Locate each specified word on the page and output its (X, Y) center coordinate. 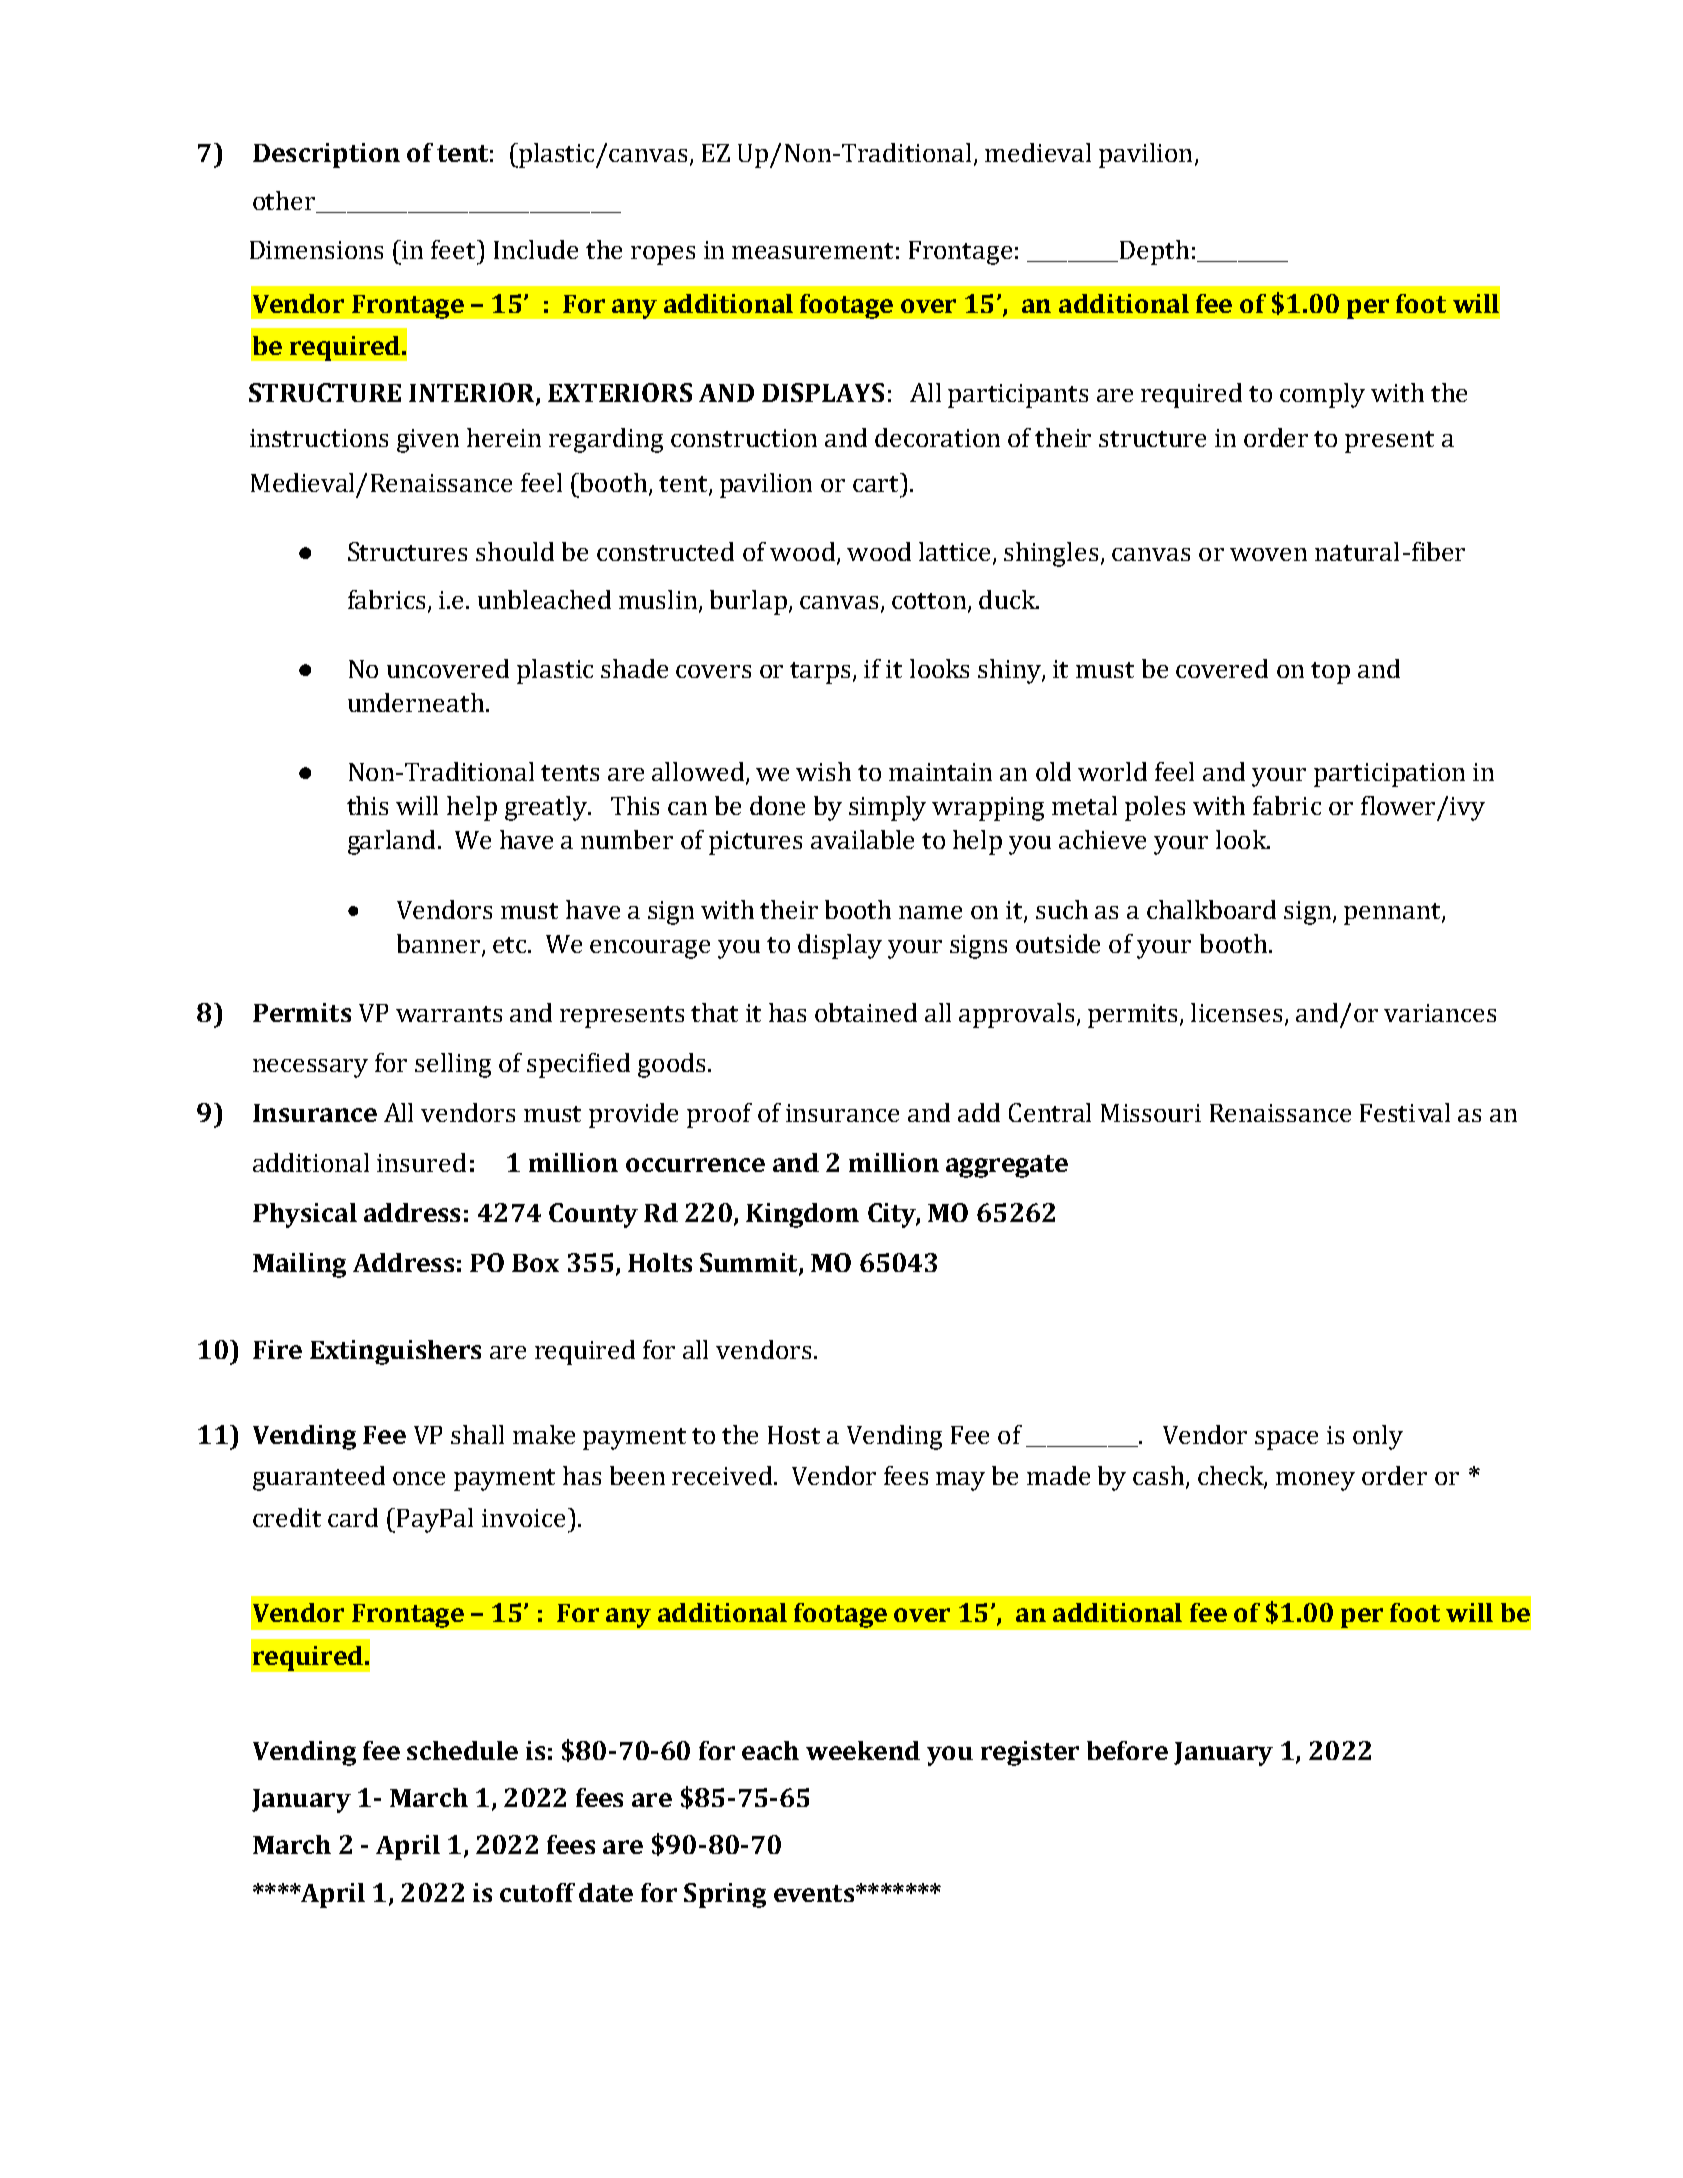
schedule (462, 1750)
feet (455, 249)
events (815, 1893)
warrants (449, 1014)
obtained (866, 1012)
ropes (663, 255)
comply (1322, 395)
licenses (1236, 1012)
